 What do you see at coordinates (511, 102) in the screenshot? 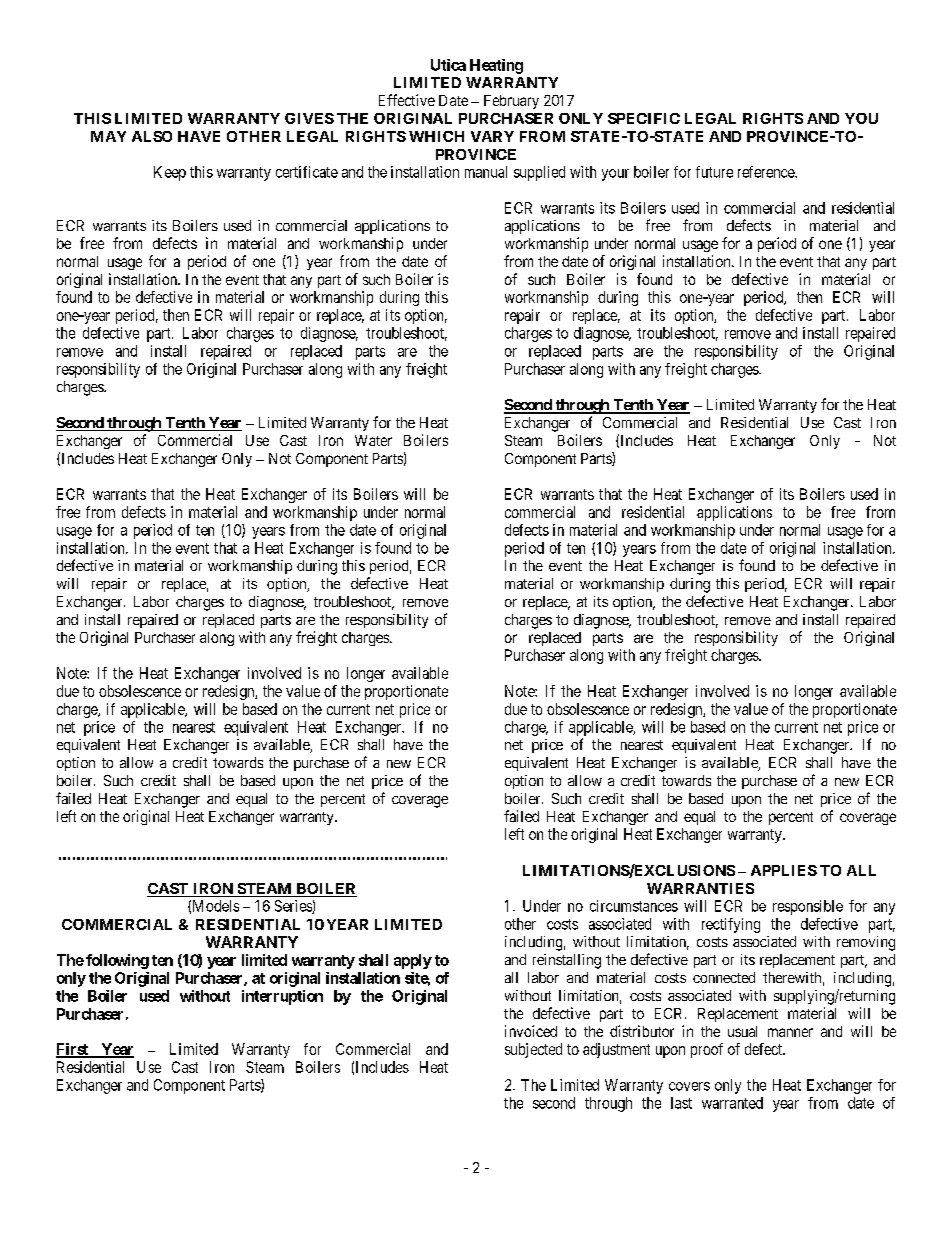
I see `February` at bounding box center [511, 102].
